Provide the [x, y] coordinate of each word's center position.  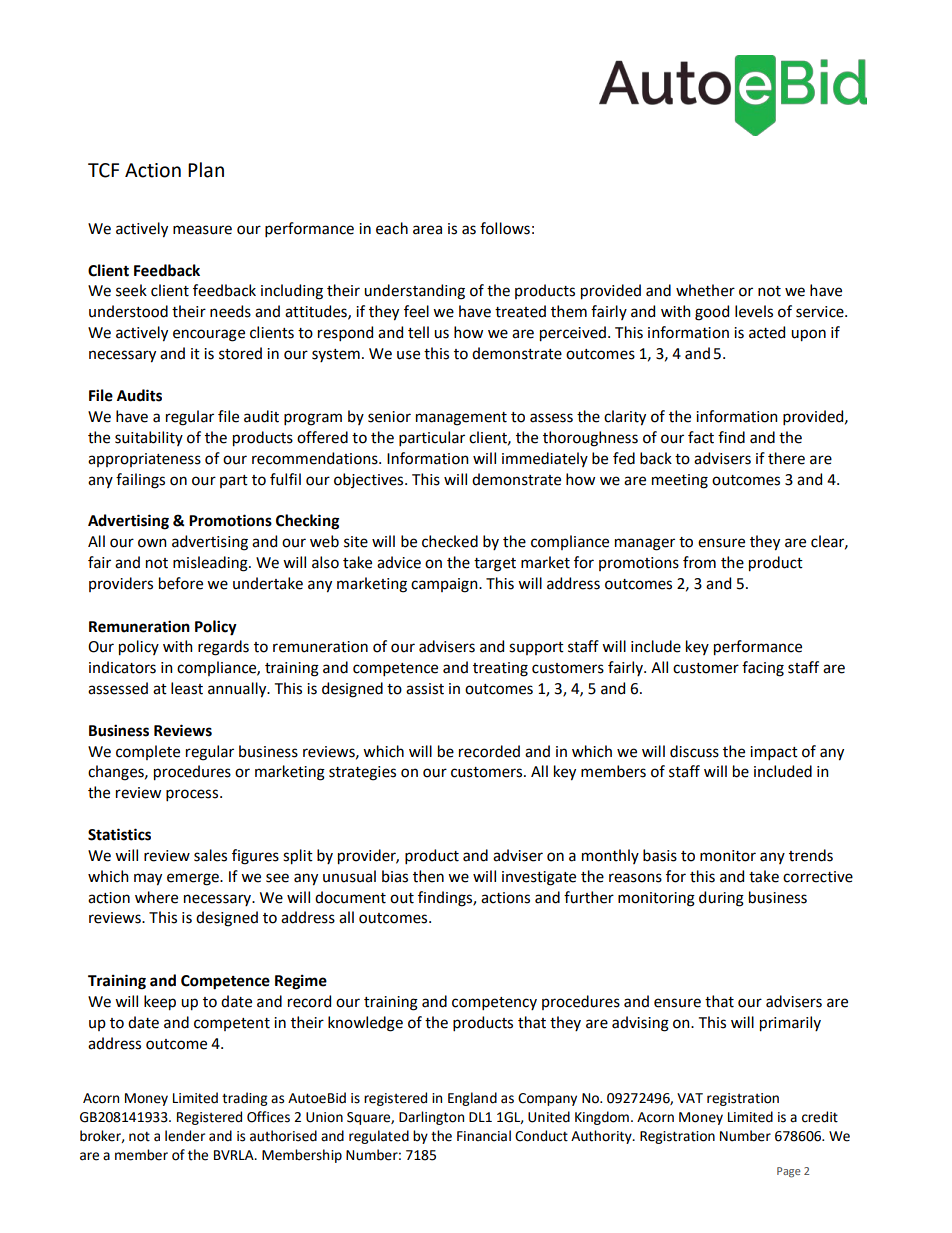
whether [705, 290]
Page [789, 1172]
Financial [484, 1136]
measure [202, 230]
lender [185, 1136]
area [427, 230]
